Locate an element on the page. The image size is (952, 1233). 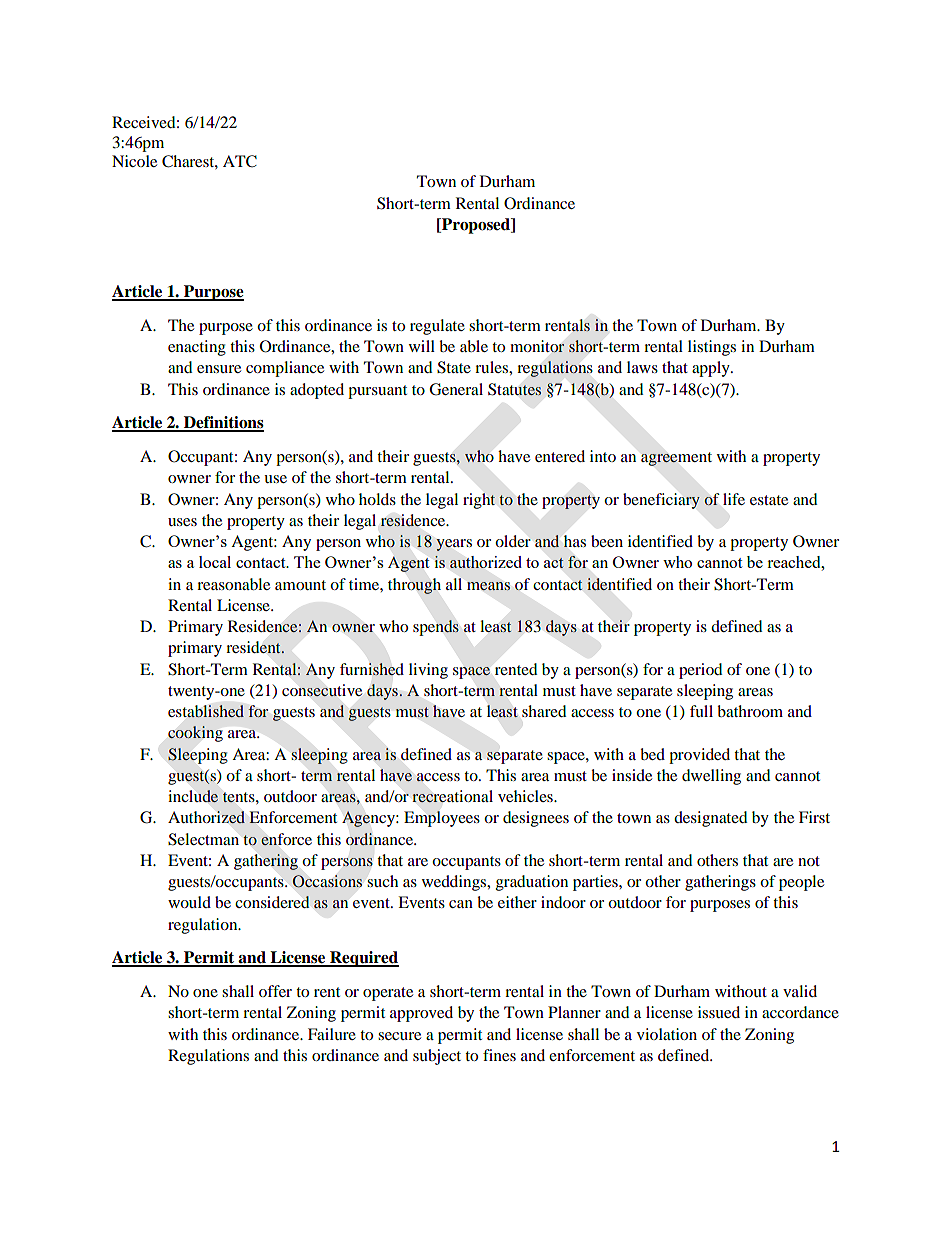
listings is located at coordinates (712, 348).
